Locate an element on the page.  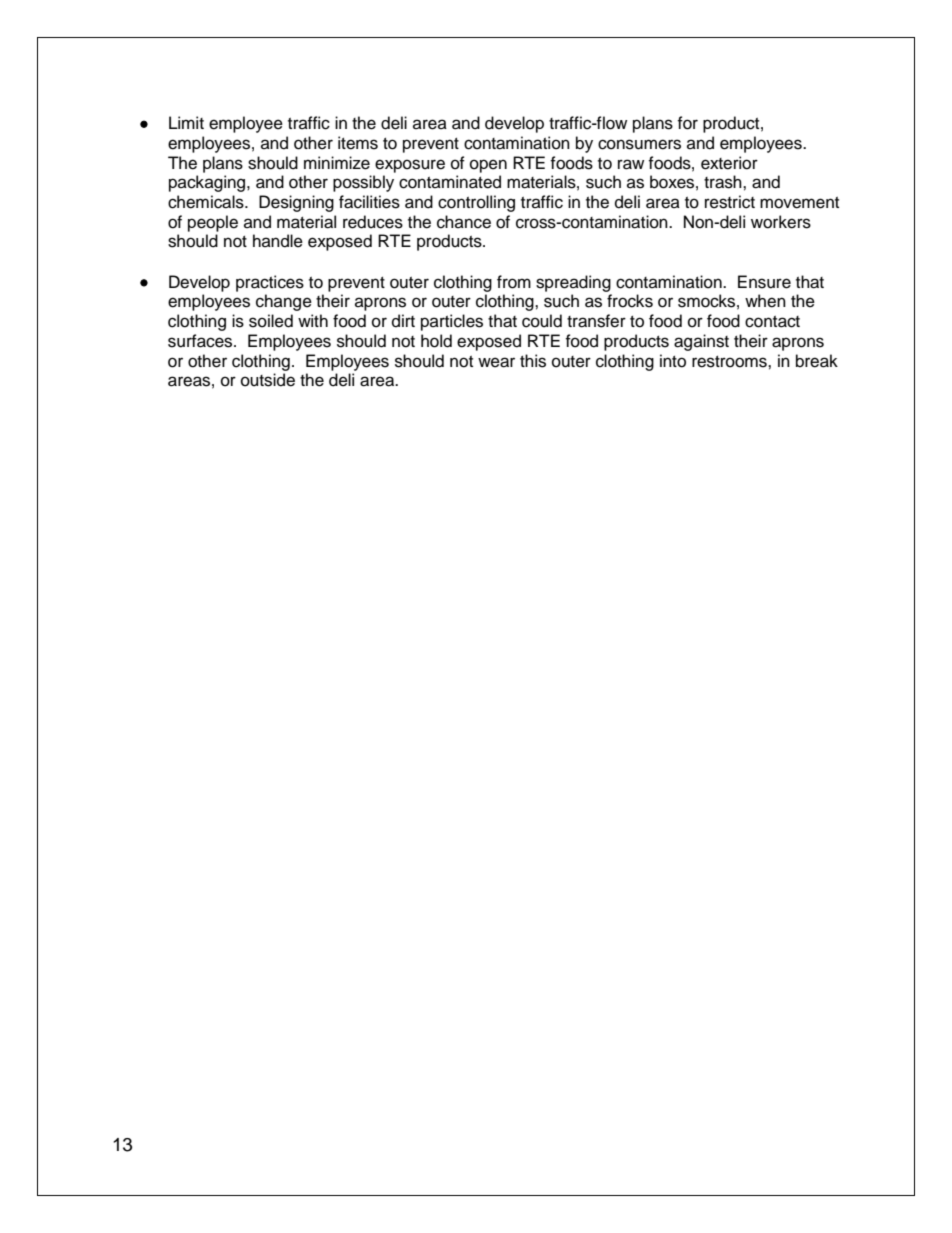
when is located at coordinates (765, 301).
